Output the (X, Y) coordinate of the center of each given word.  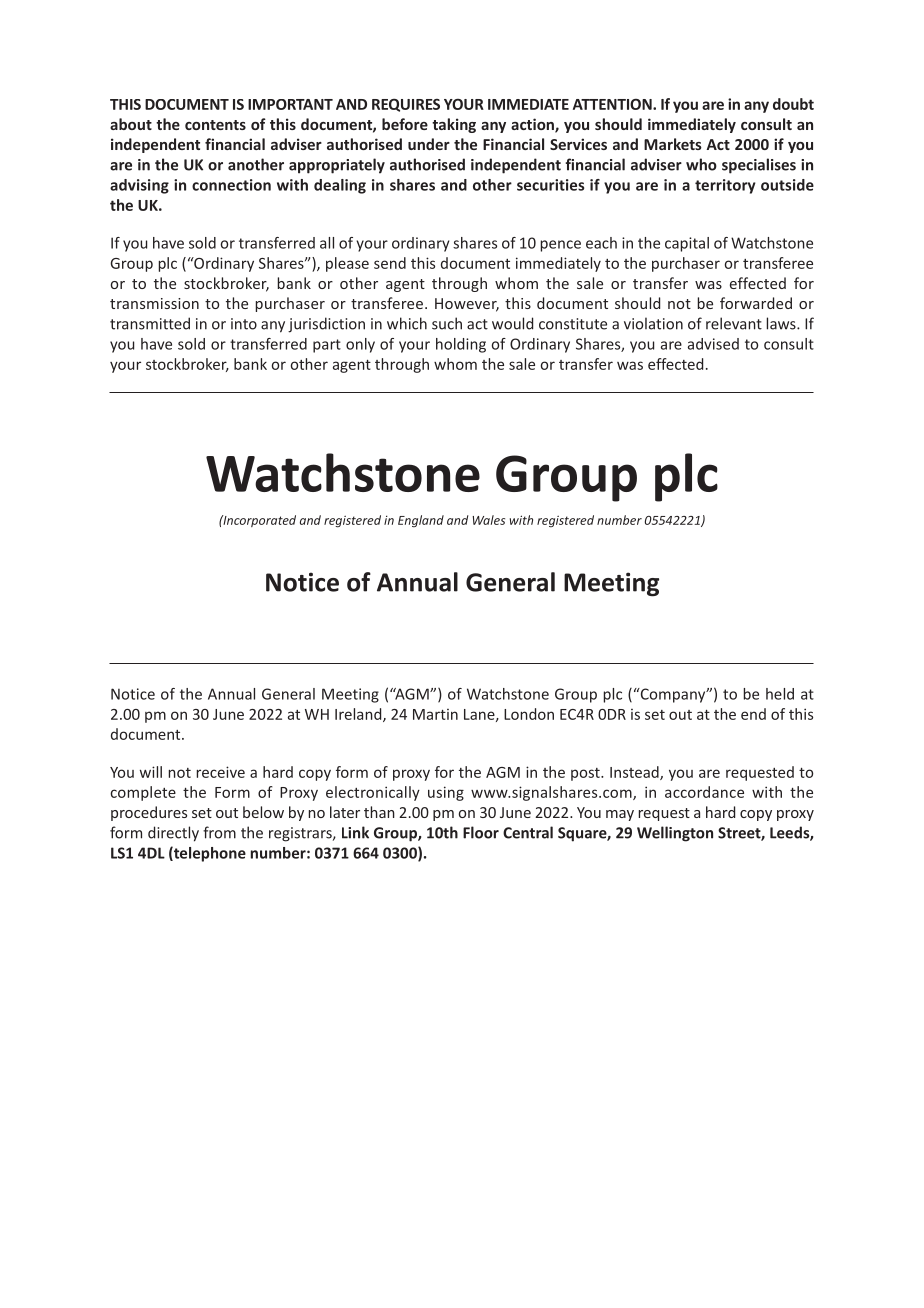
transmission (154, 303)
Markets (673, 144)
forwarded (756, 303)
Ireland (359, 715)
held (780, 694)
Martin (435, 714)
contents (215, 125)
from (219, 832)
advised (713, 344)
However (467, 305)
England (421, 521)
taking (454, 125)
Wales (488, 520)
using (446, 793)
